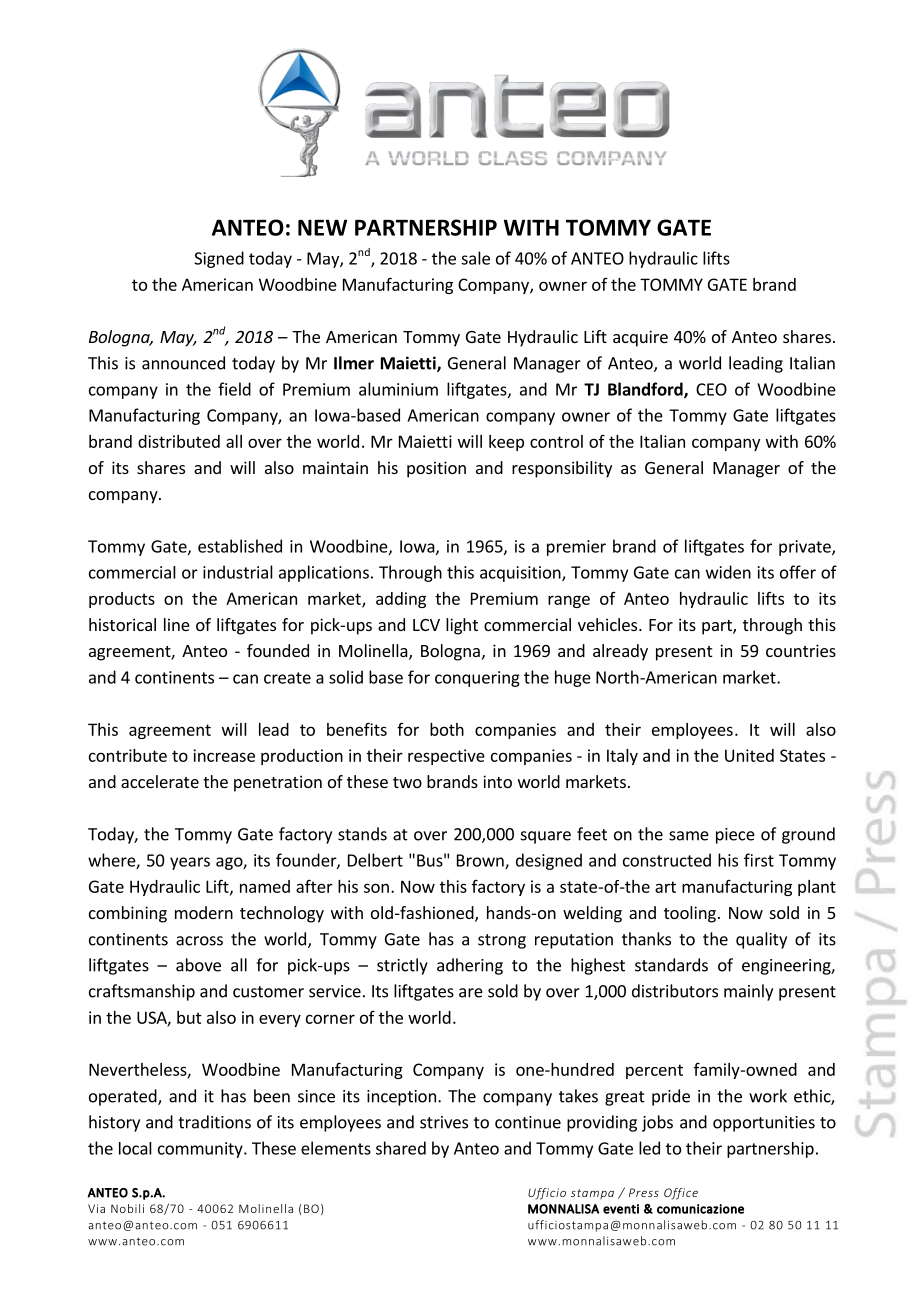 This screenshot has height=1308, width=924. What do you see at coordinates (224, 755) in the screenshot?
I see `increase` at bounding box center [224, 755].
